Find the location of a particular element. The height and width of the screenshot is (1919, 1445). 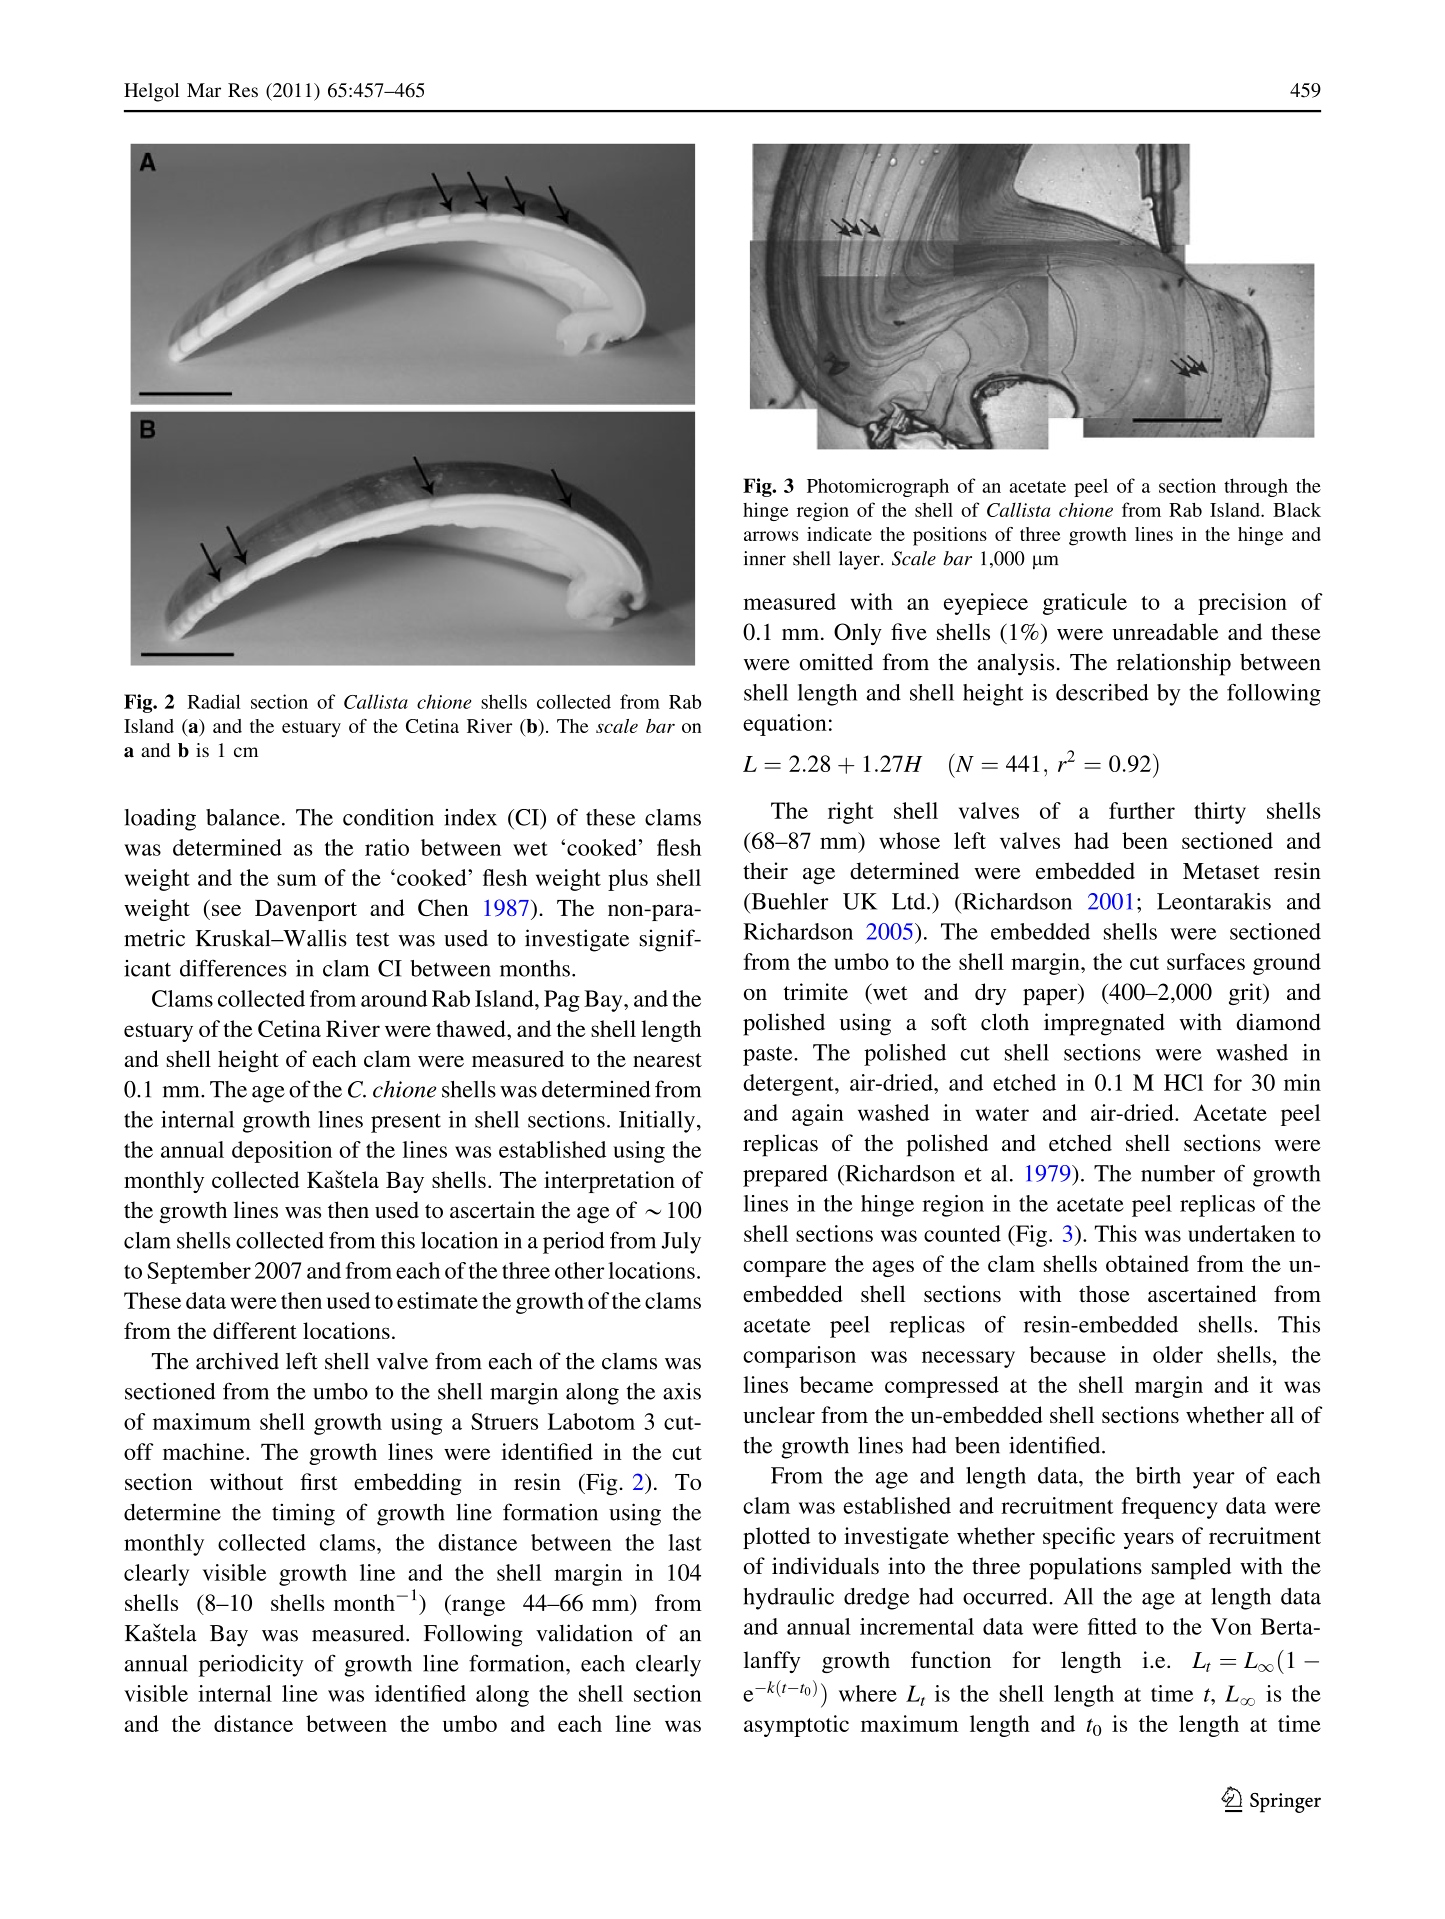

range is located at coordinates (477, 1607).
